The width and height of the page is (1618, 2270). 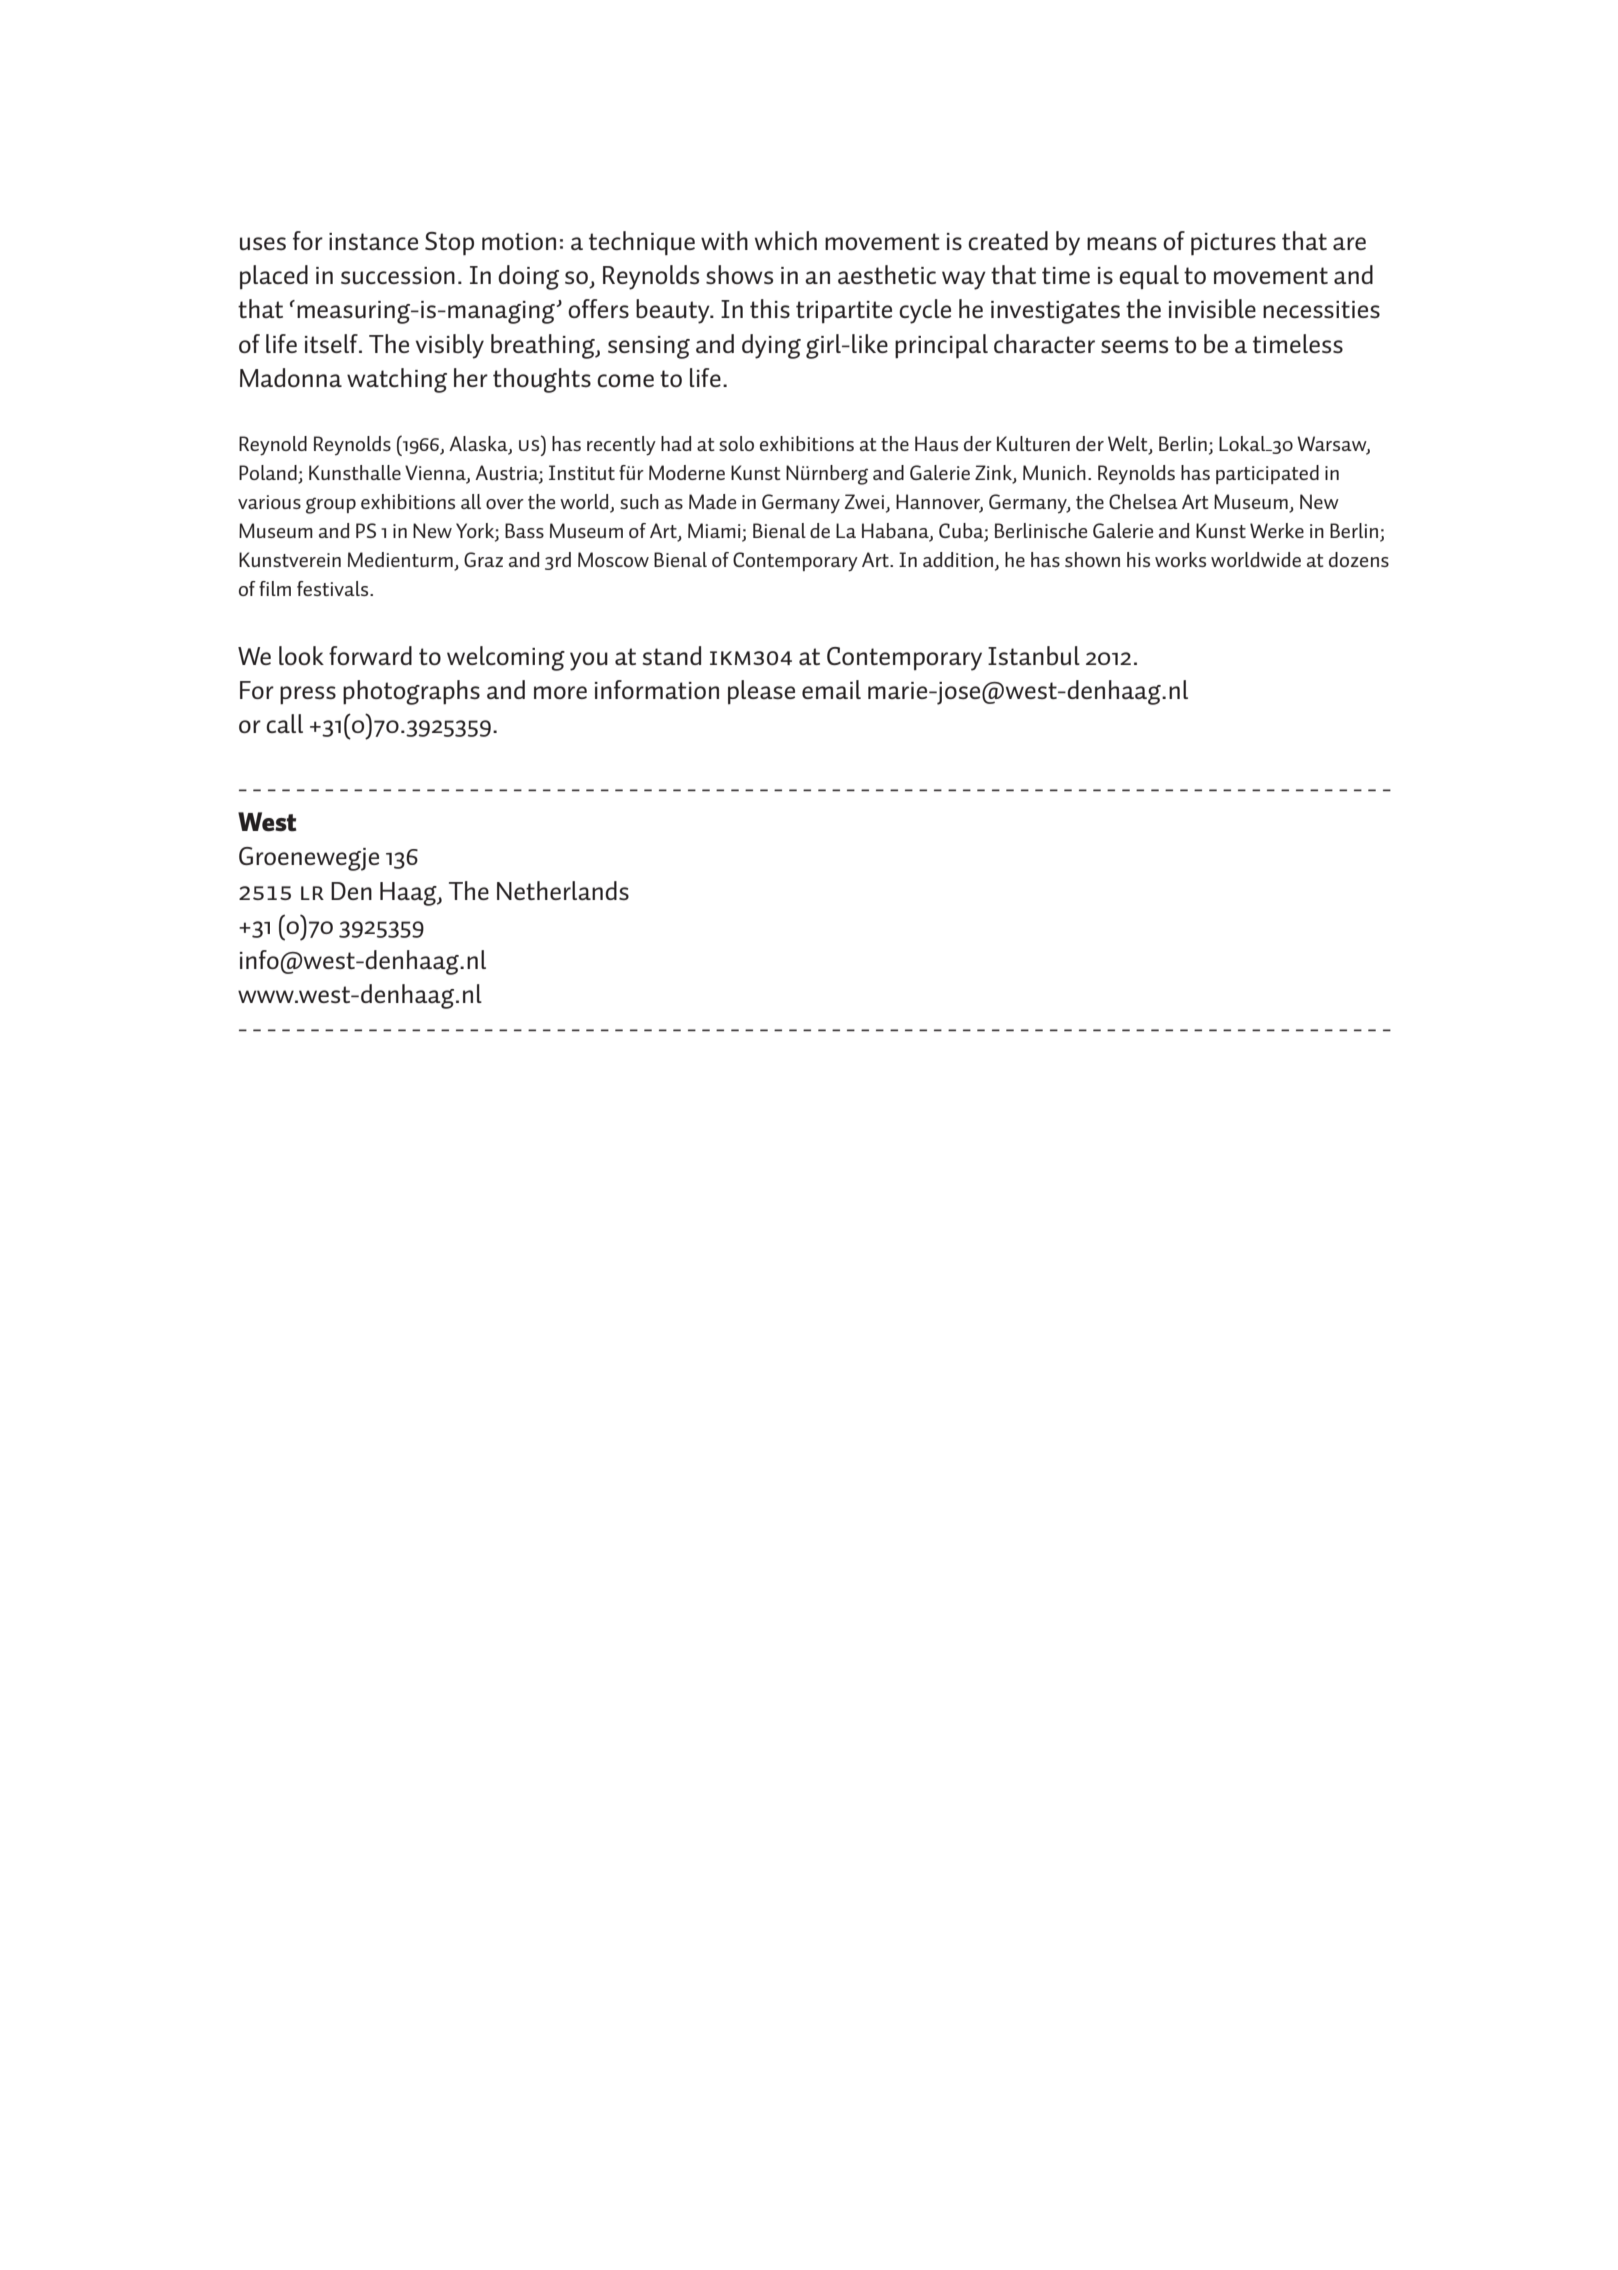 What do you see at coordinates (1233, 244) in the page?
I see `pictures` at bounding box center [1233, 244].
